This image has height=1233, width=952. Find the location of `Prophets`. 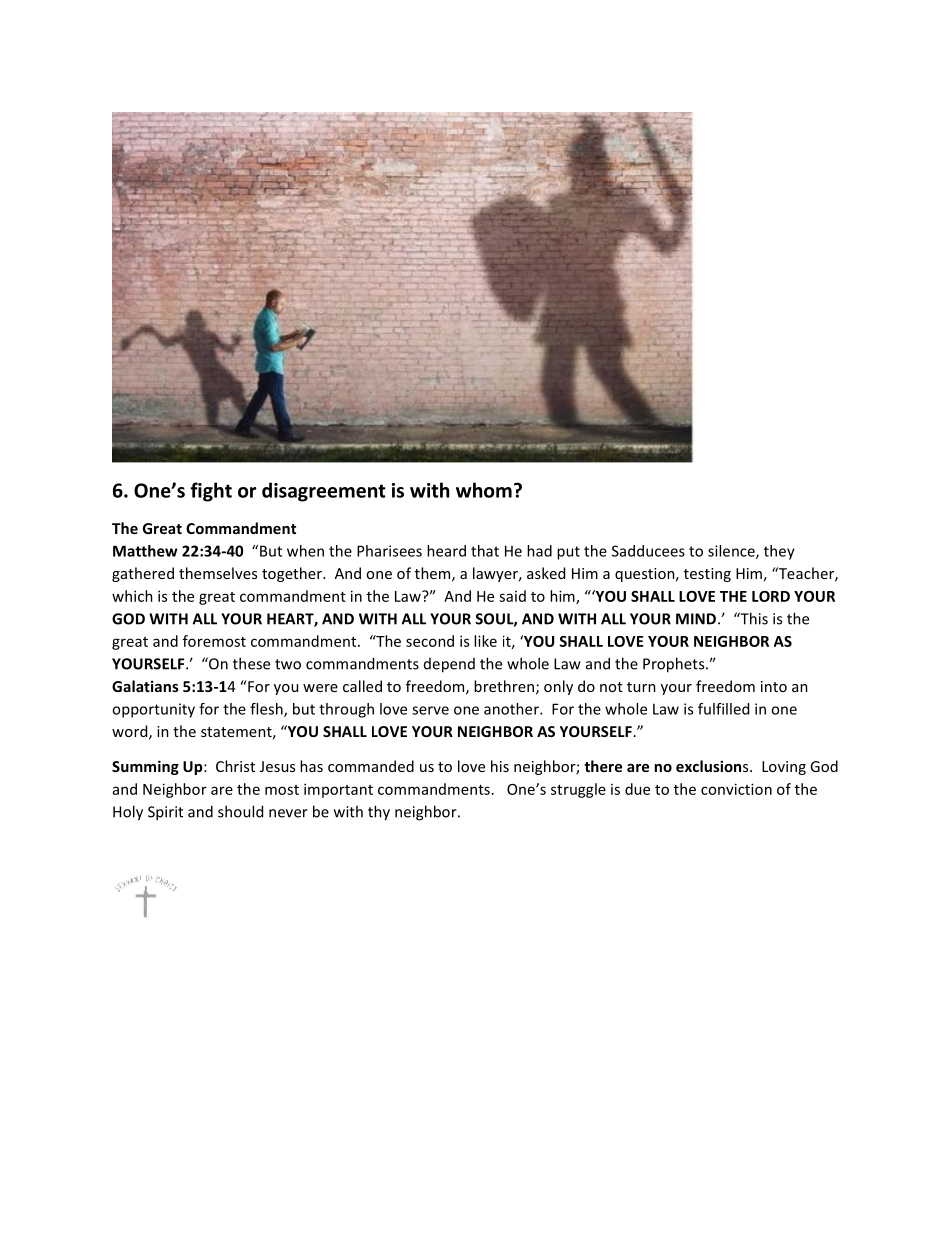

Prophets is located at coordinates (675, 665).
